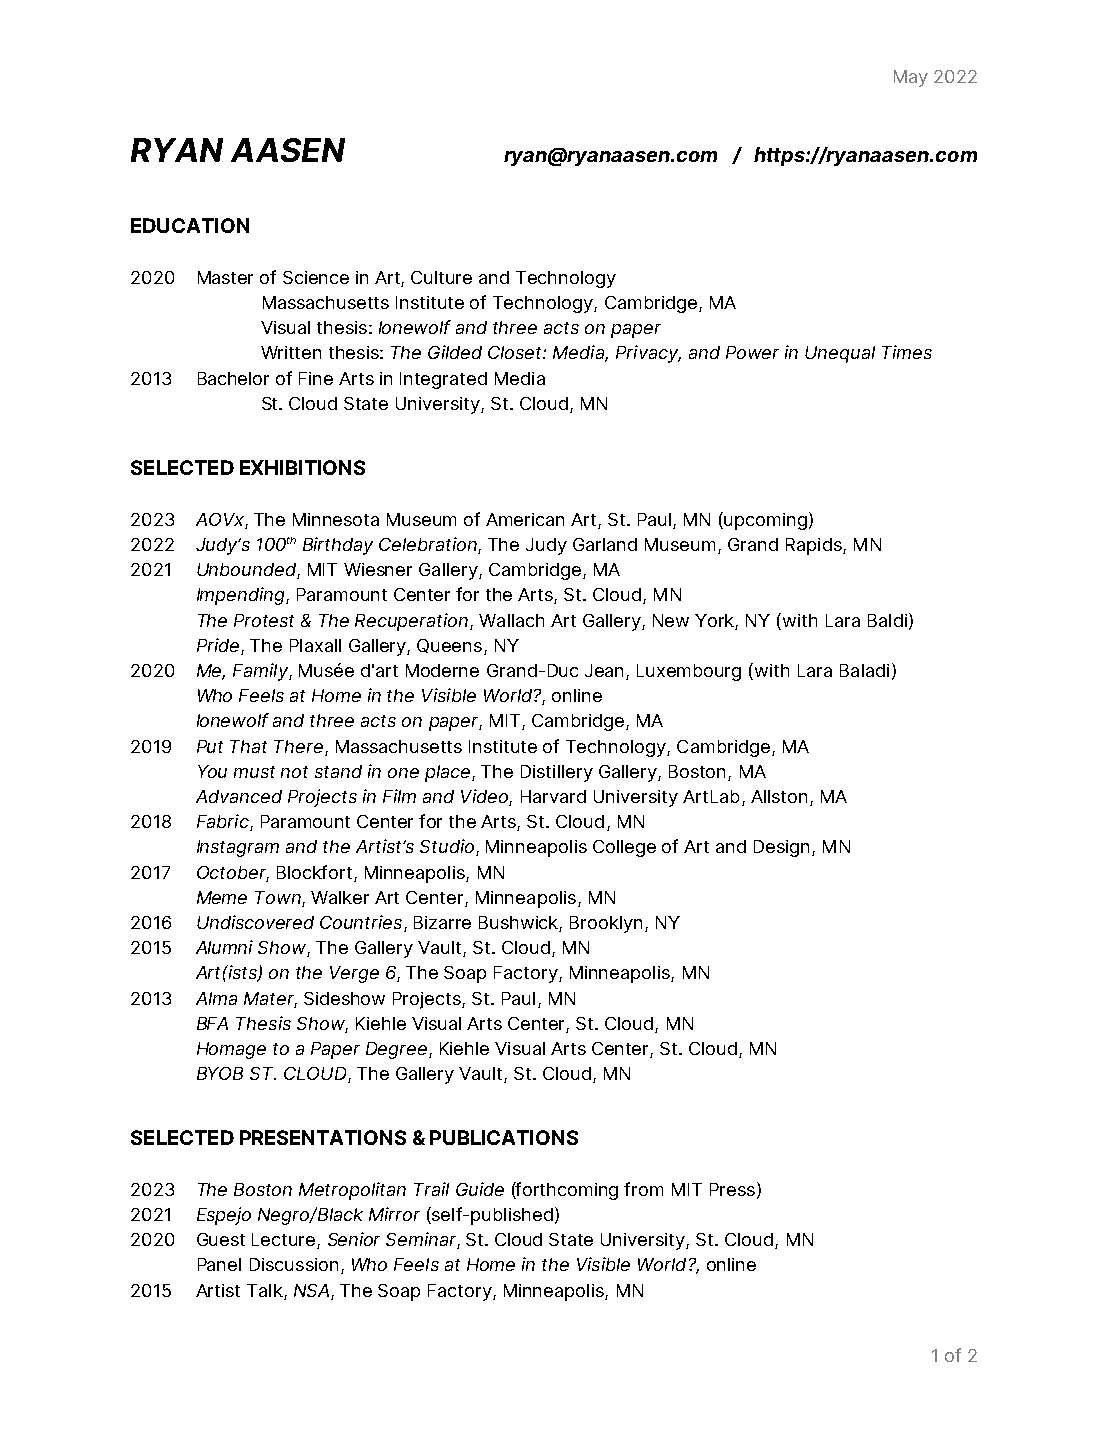 Image resolution: width=1108 pixels, height=1434 pixels. Describe the element at coordinates (224, 947) in the screenshot. I see `Alumni` at that location.
